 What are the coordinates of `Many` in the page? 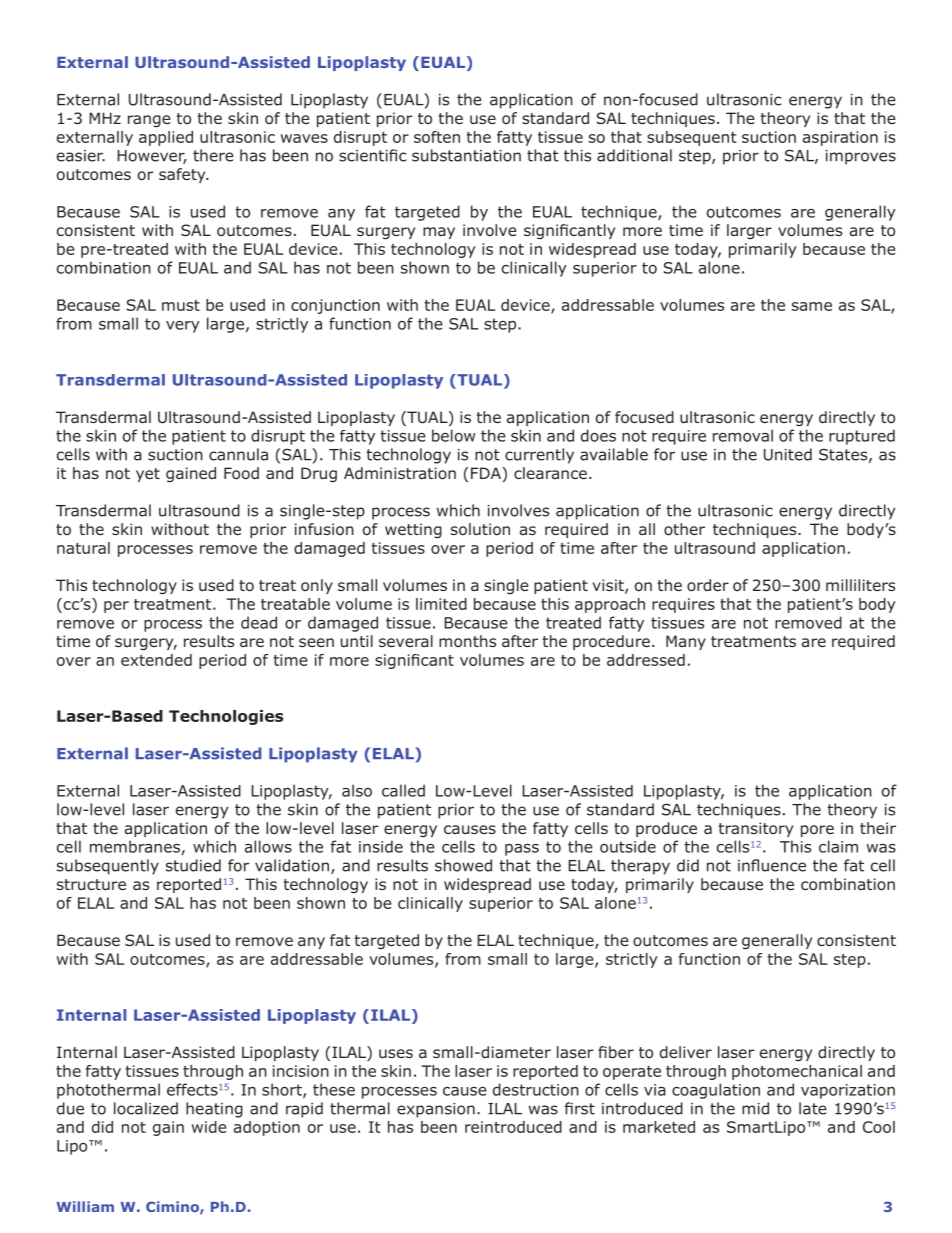 It's located at (686, 642).
